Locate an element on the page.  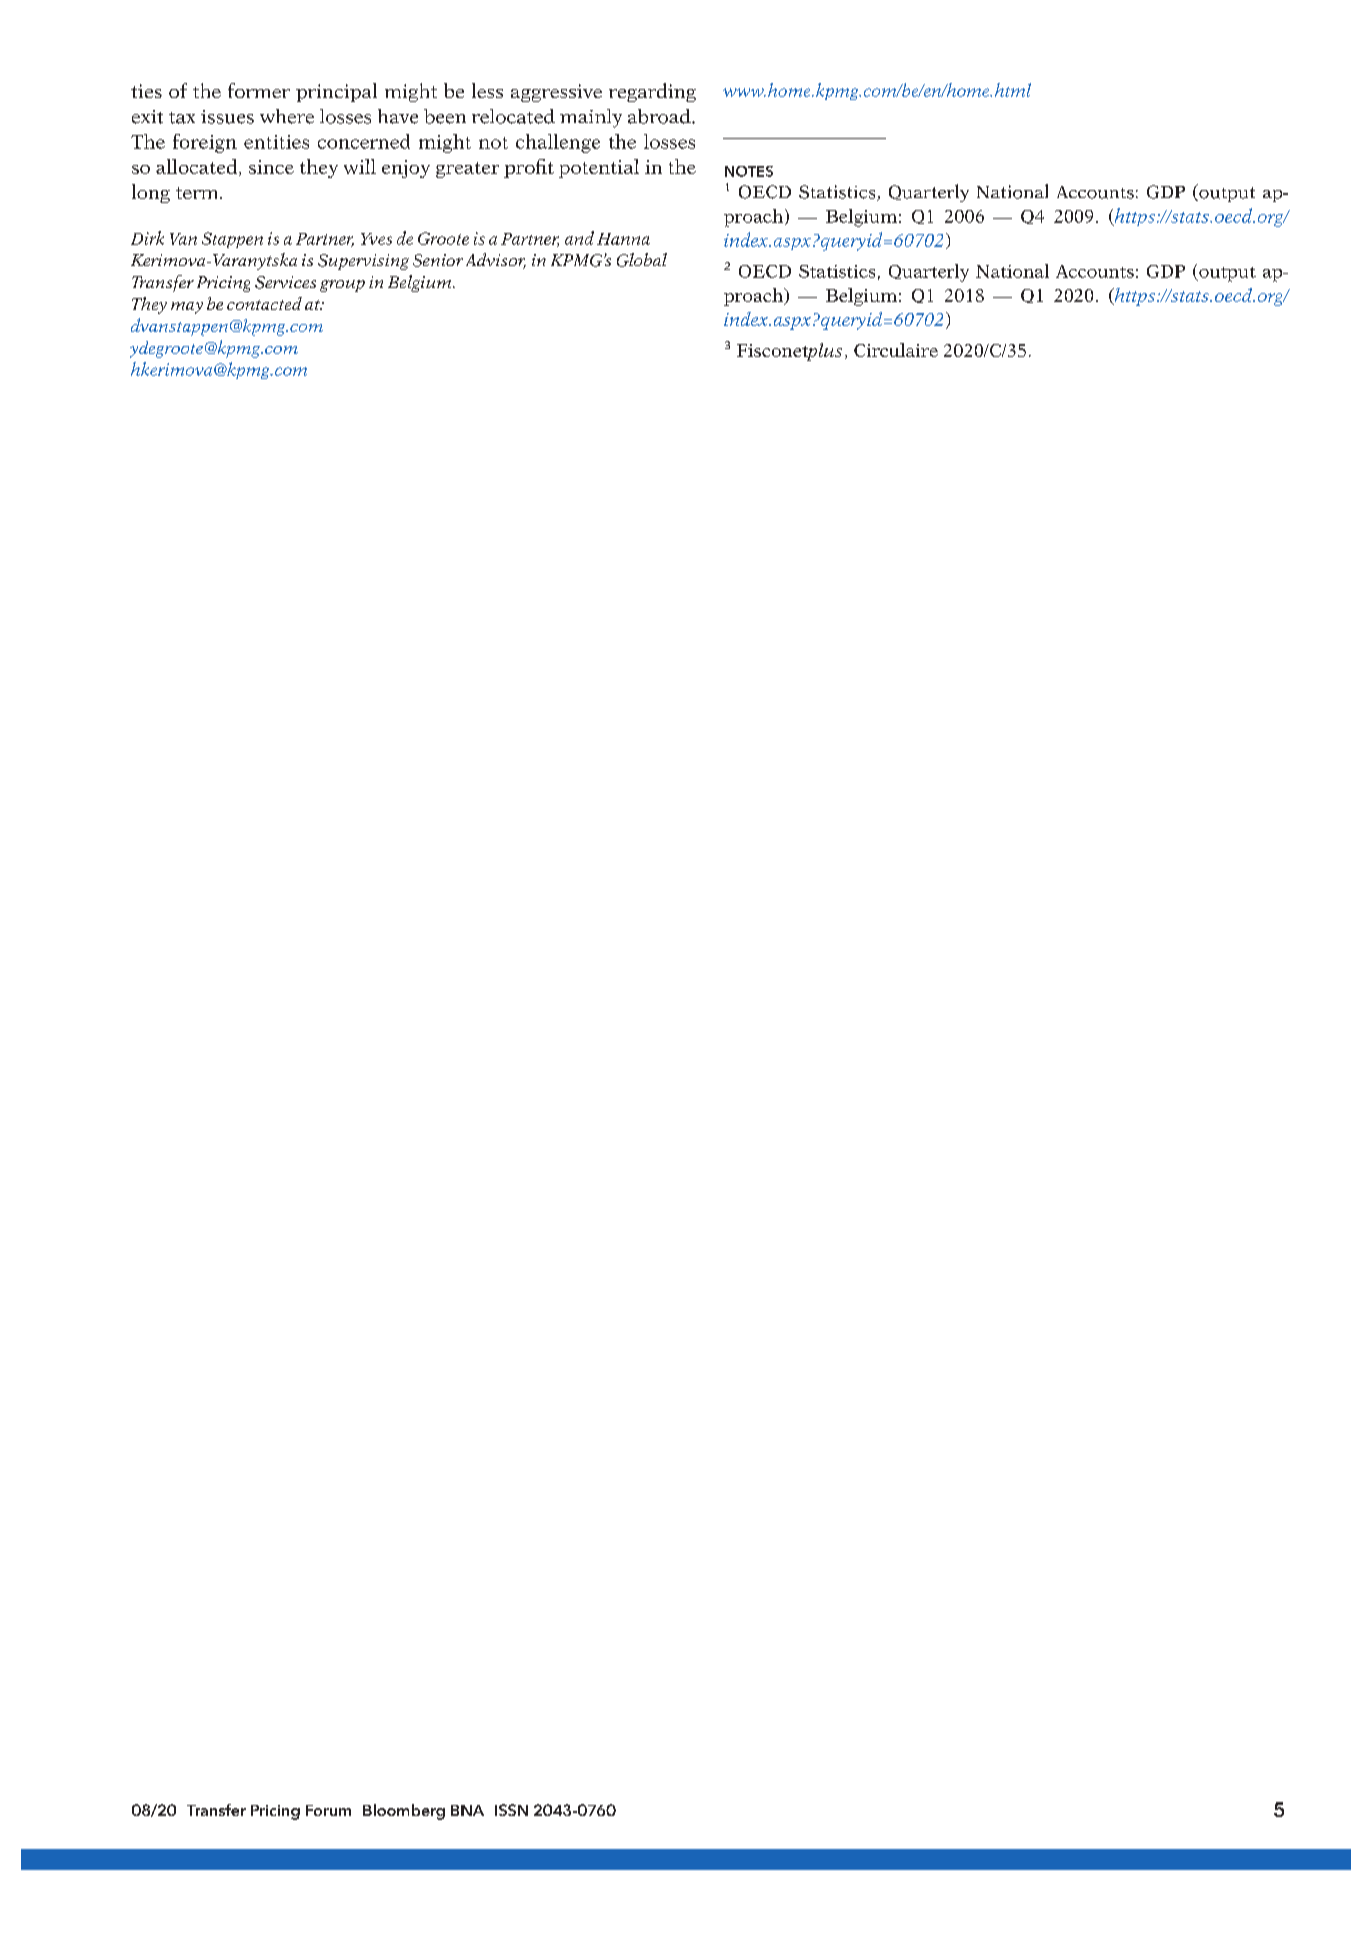
BNA is located at coordinates (467, 1810).
